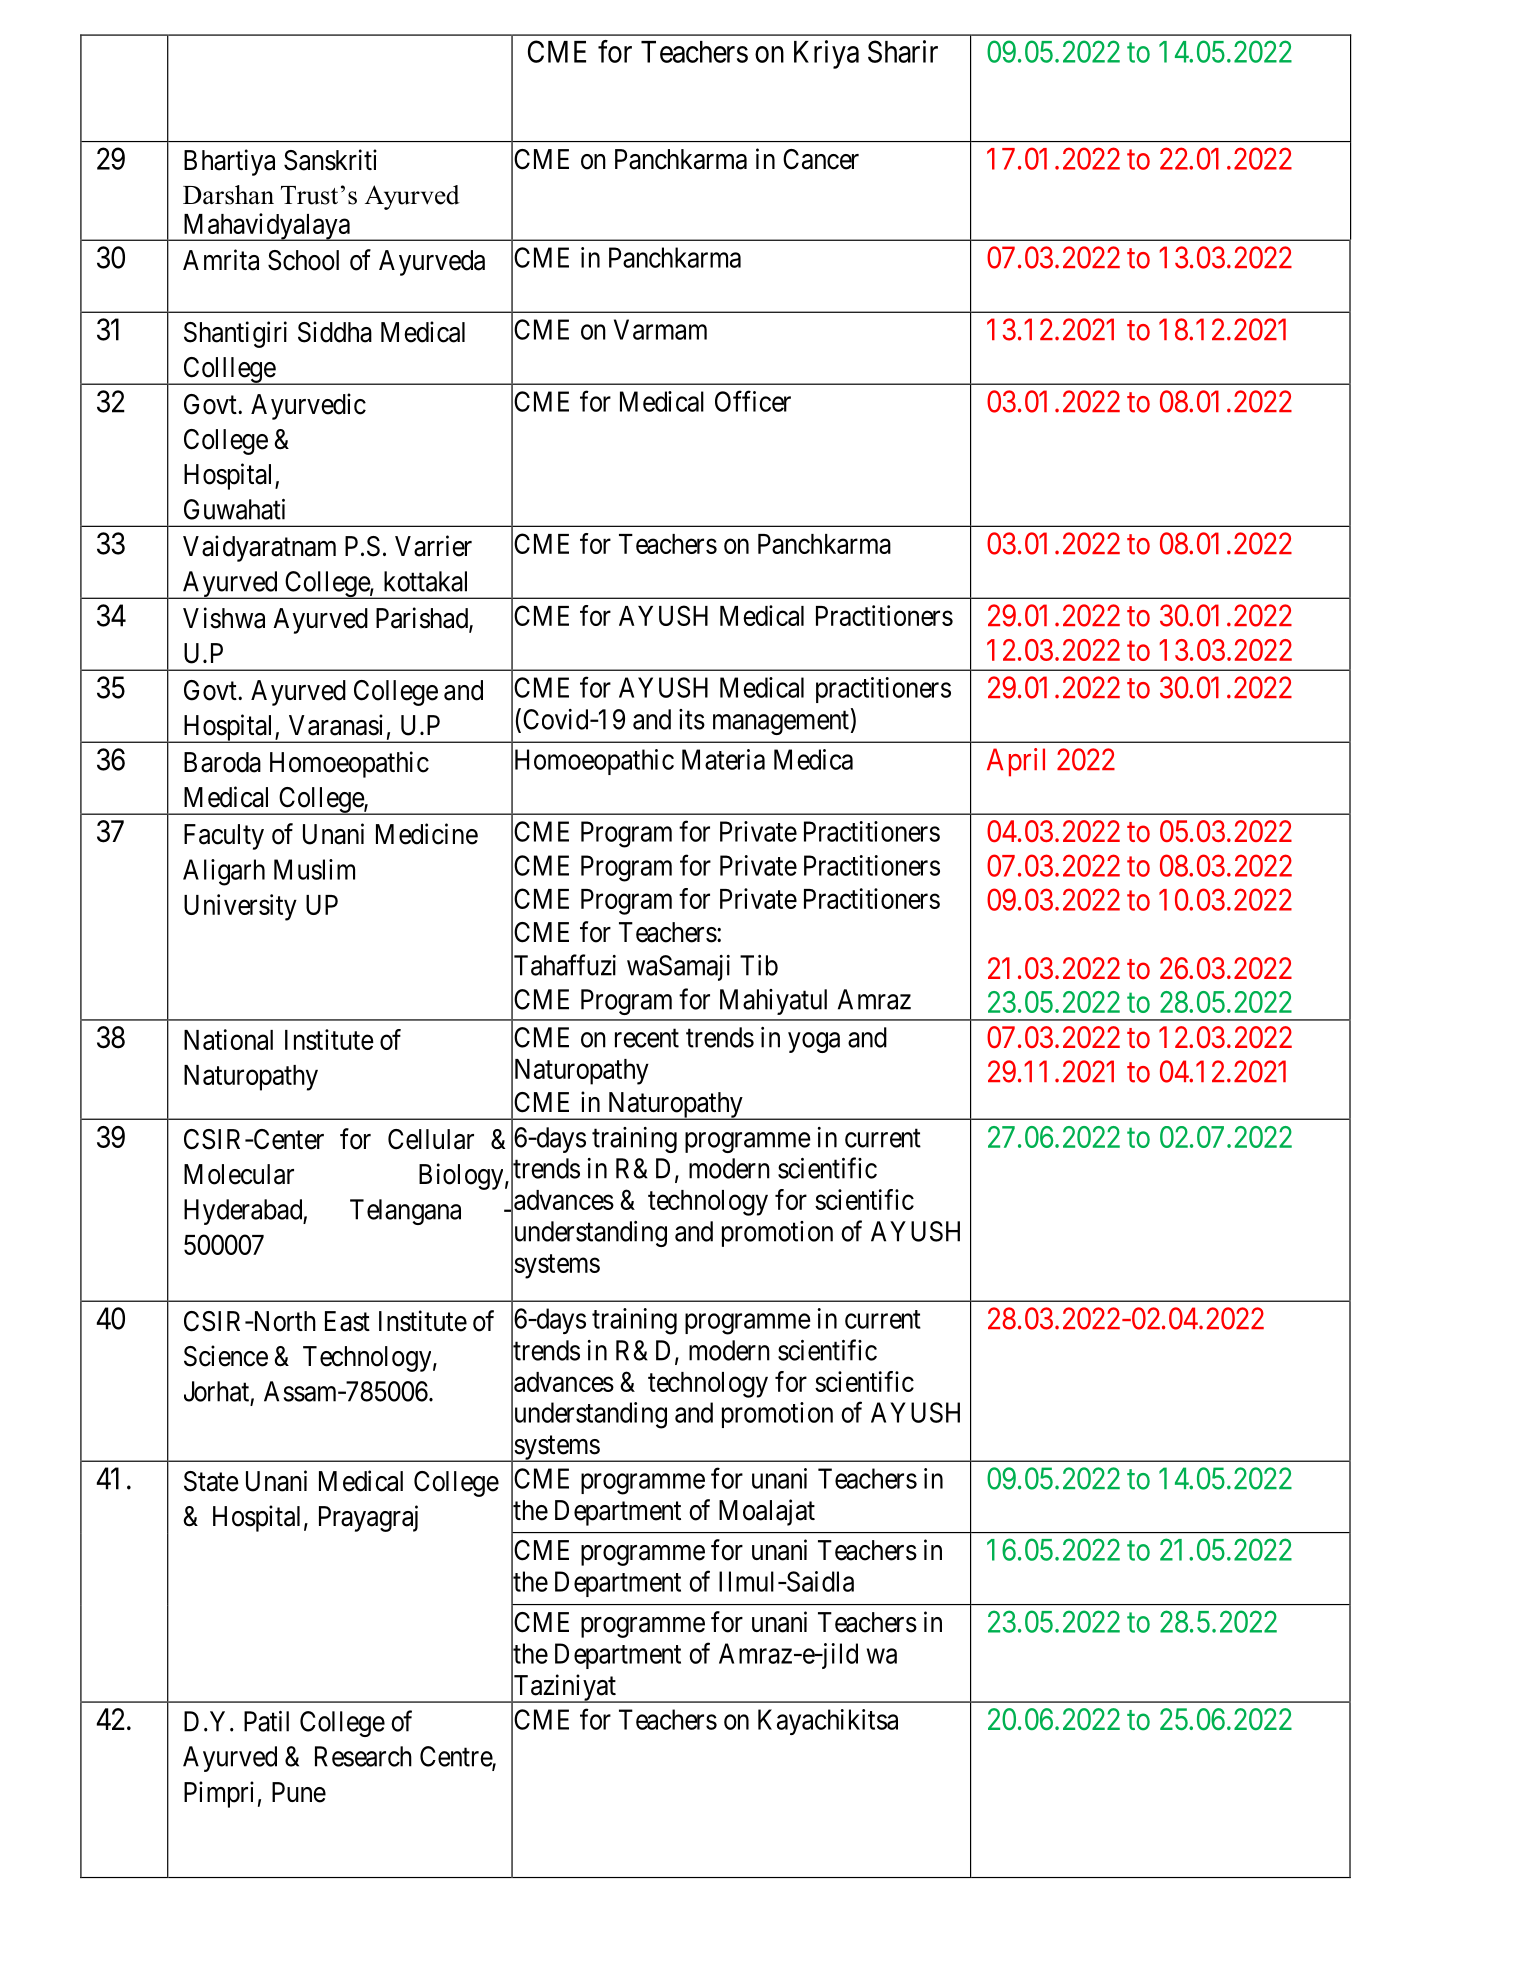 This screenshot has height=1962, width=1516. Describe the element at coordinates (826, 54) in the screenshot. I see `Kriya` at that location.
